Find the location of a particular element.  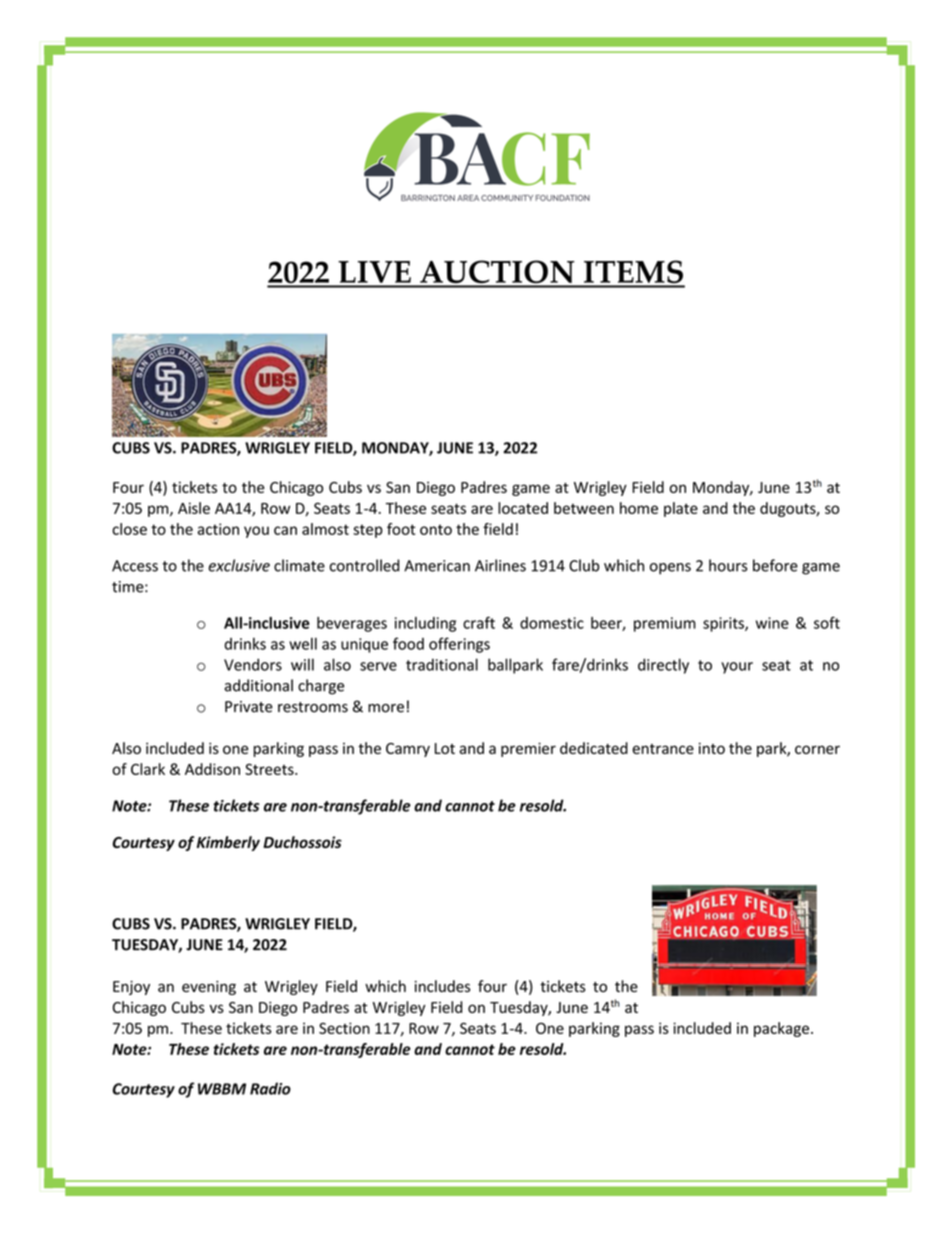

onto is located at coordinates (436, 529).
